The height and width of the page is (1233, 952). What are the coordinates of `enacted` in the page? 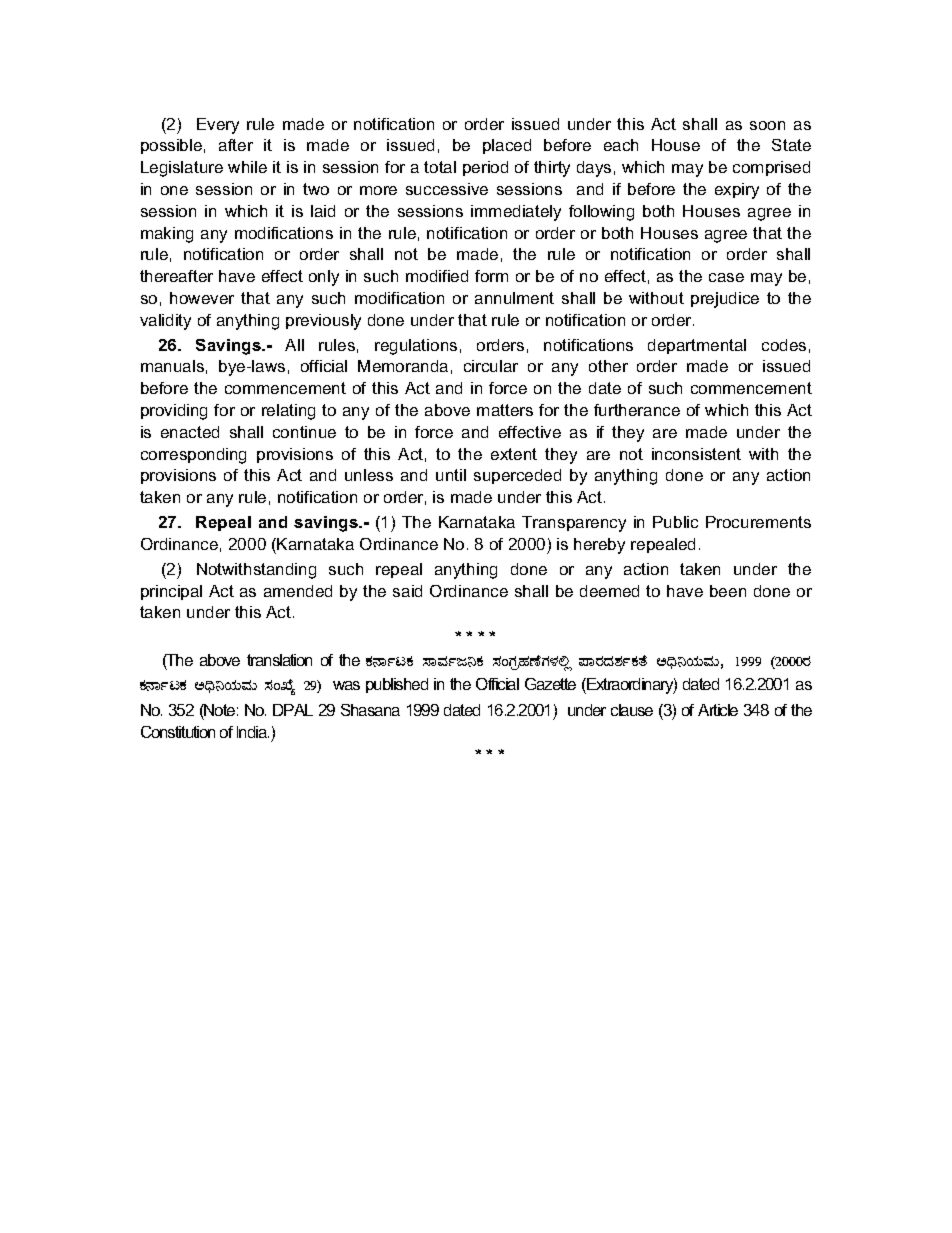 It's located at (190, 432).
